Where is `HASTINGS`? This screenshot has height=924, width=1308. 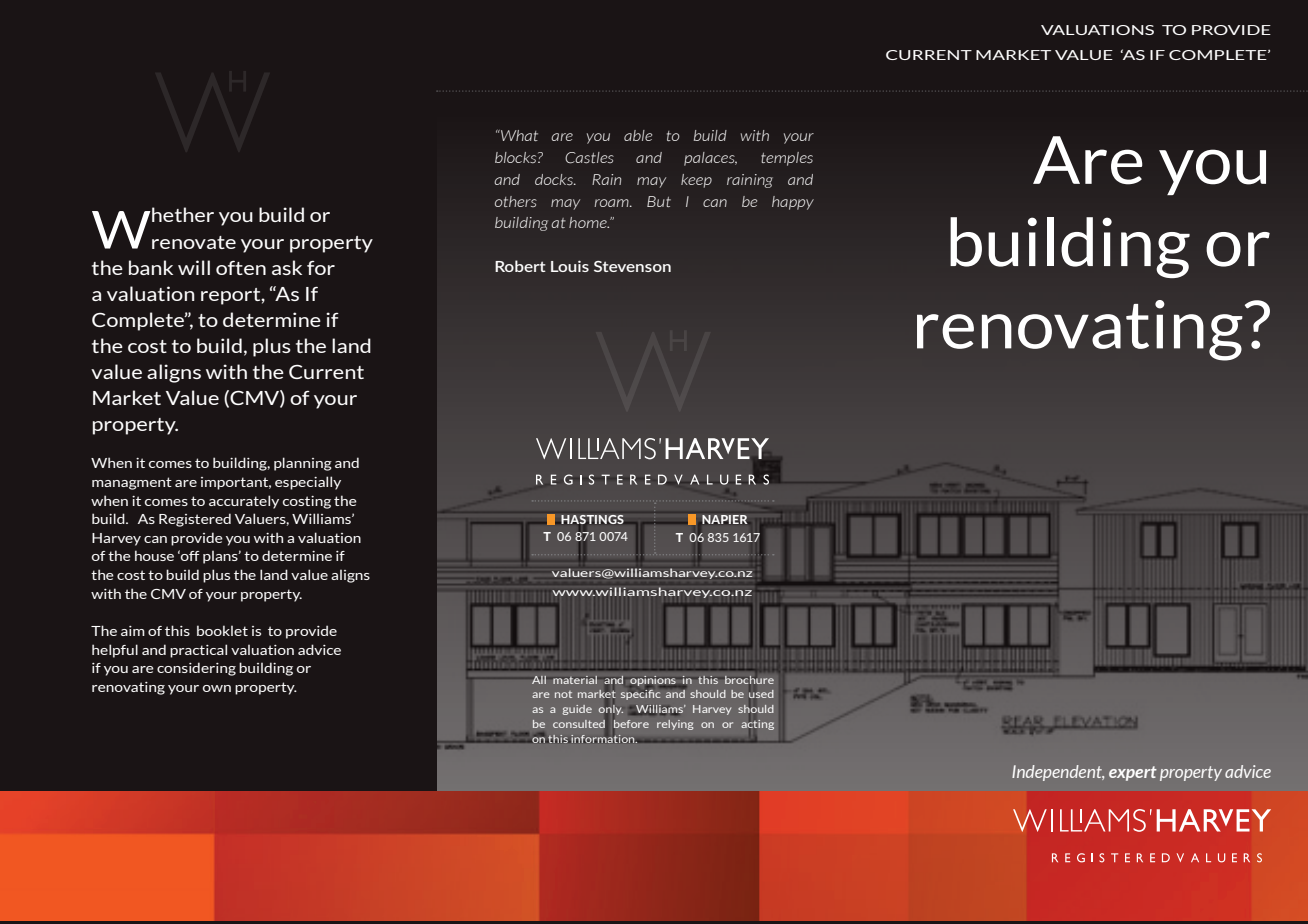
HASTINGS is located at coordinates (592, 519).
